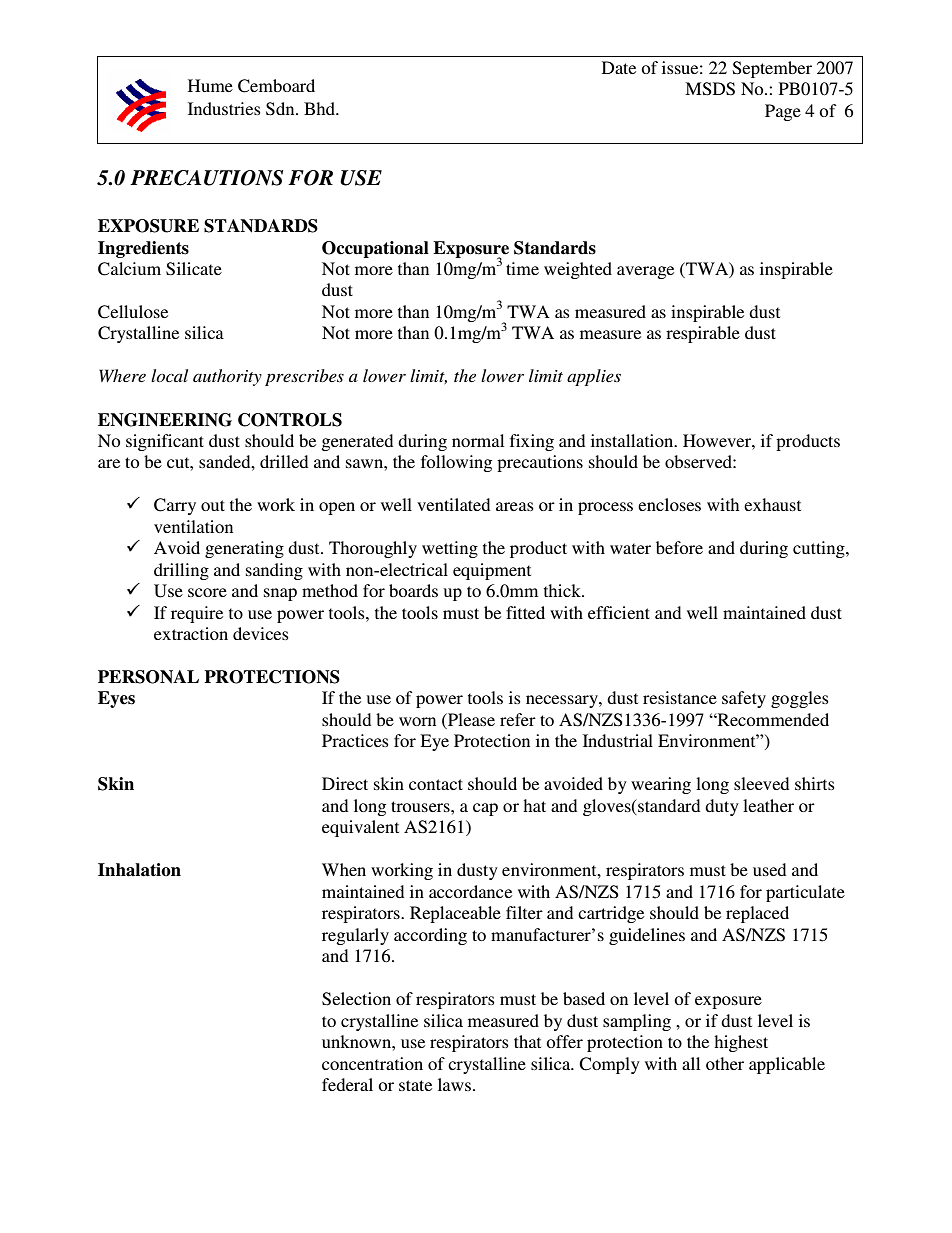  What do you see at coordinates (139, 870) in the image?
I see `Inhalation` at bounding box center [139, 870].
